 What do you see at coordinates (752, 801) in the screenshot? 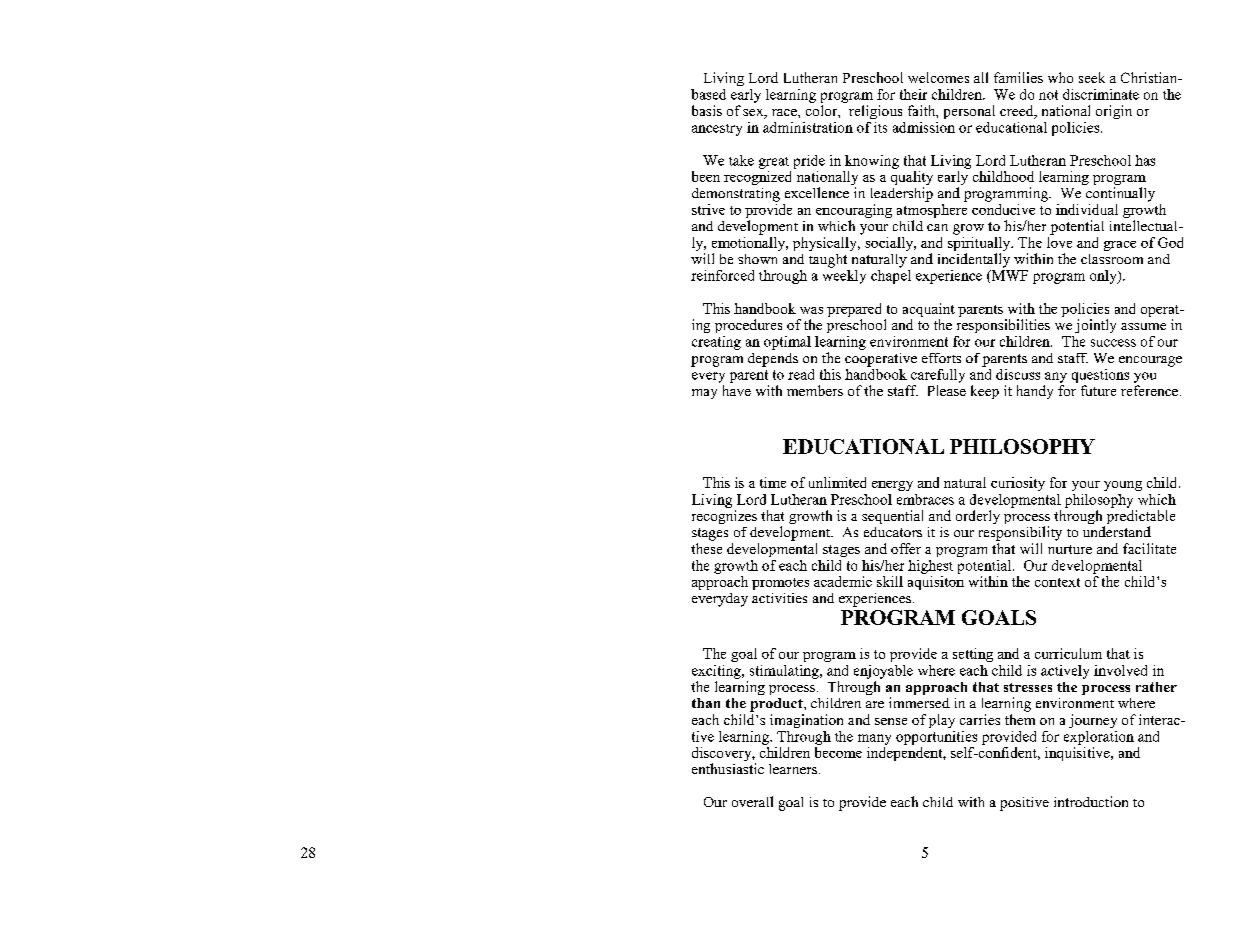
I see `overall` at bounding box center [752, 801].
